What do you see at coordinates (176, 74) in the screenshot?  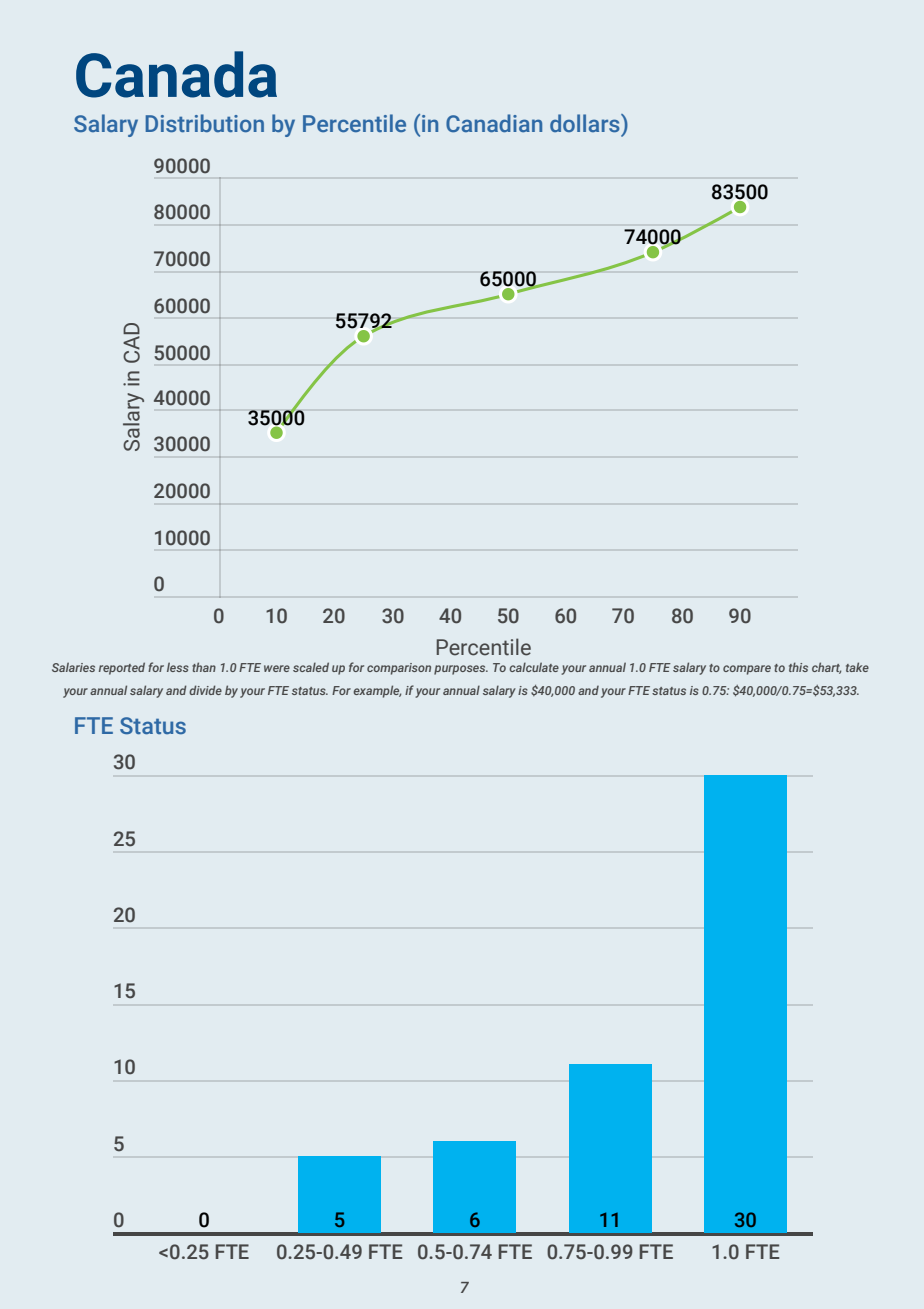 I see `Canada` at bounding box center [176, 74].
